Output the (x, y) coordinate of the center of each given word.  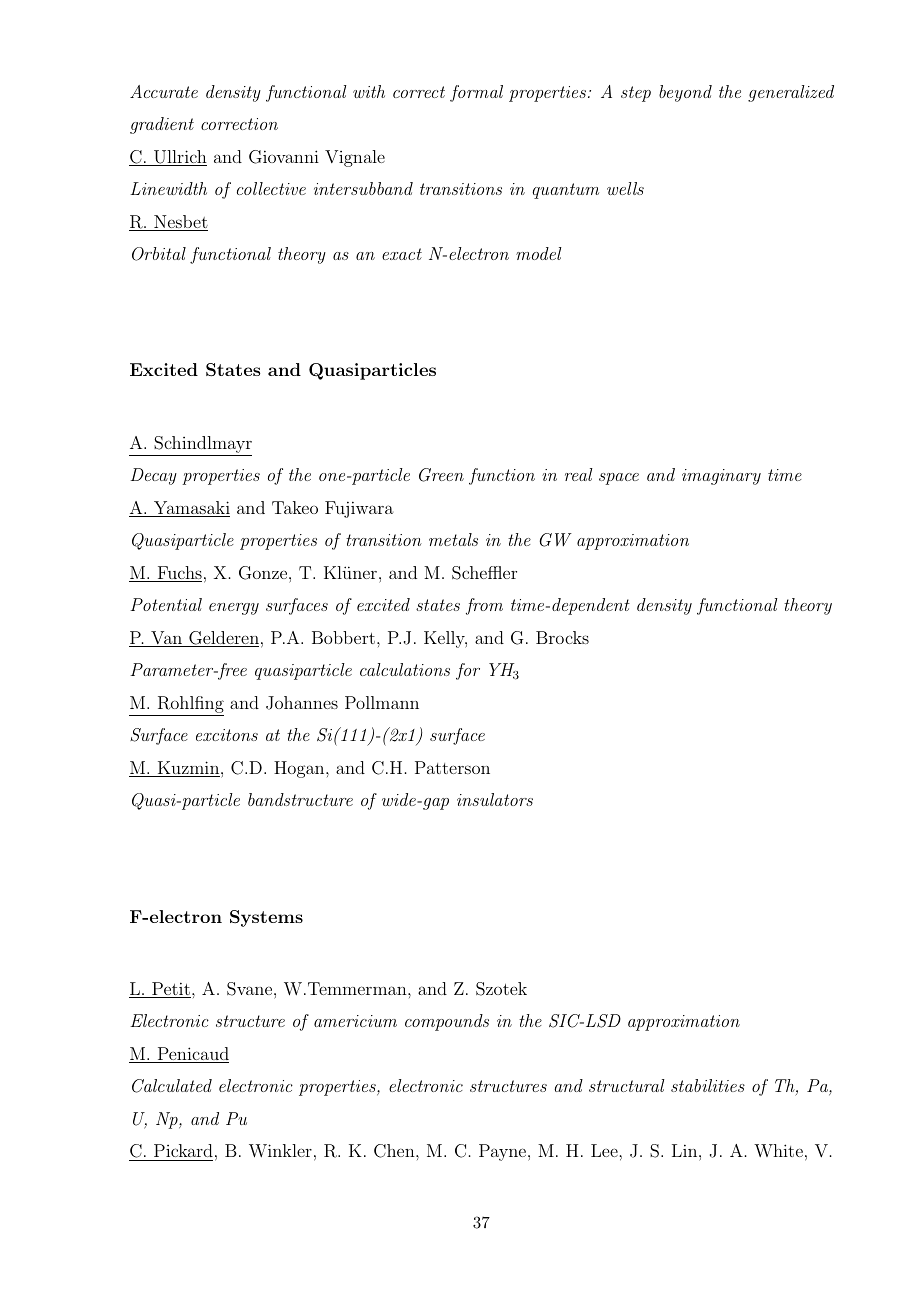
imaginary (721, 477)
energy (234, 609)
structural (627, 1085)
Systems (266, 918)
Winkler (280, 1151)
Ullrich (179, 158)
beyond (685, 93)
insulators (495, 799)
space (619, 479)
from (484, 606)
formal (476, 93)
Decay (153, 476)
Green (441, 475)
